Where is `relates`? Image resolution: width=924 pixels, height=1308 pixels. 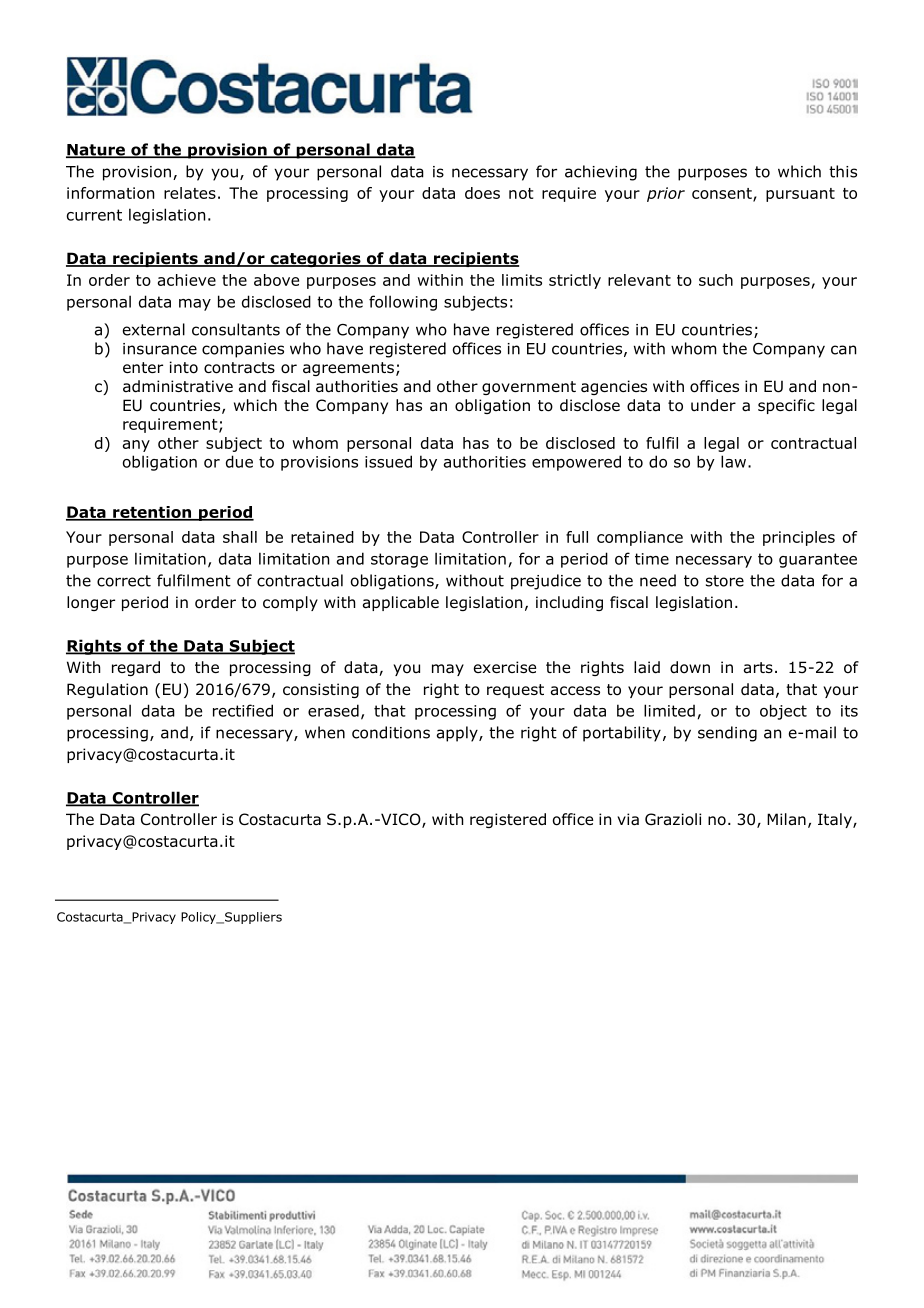 relates is located at coordinates (190, 193).
